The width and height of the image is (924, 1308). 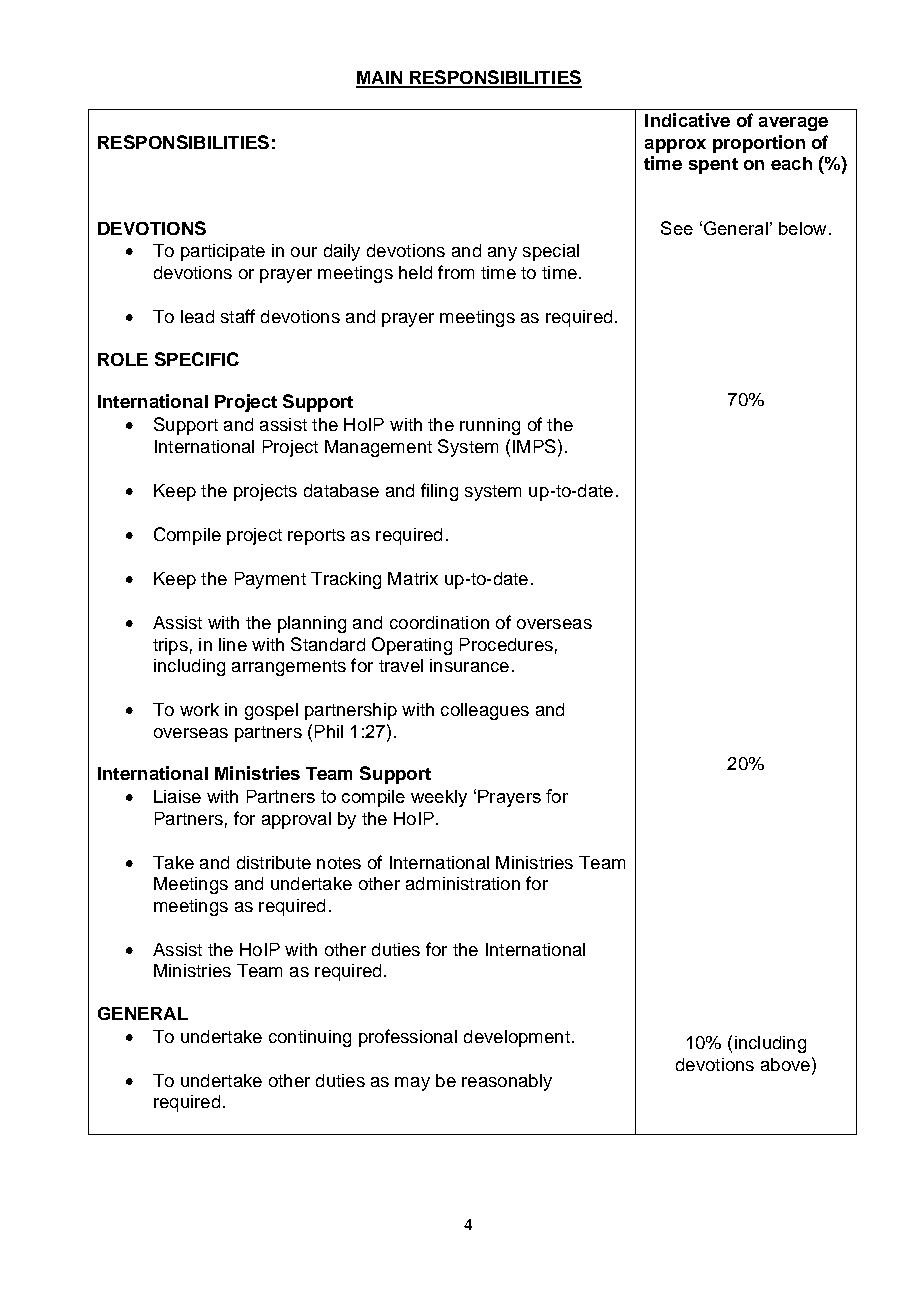 I want to click on SPECIFIC, so click(x=197, y=359).
